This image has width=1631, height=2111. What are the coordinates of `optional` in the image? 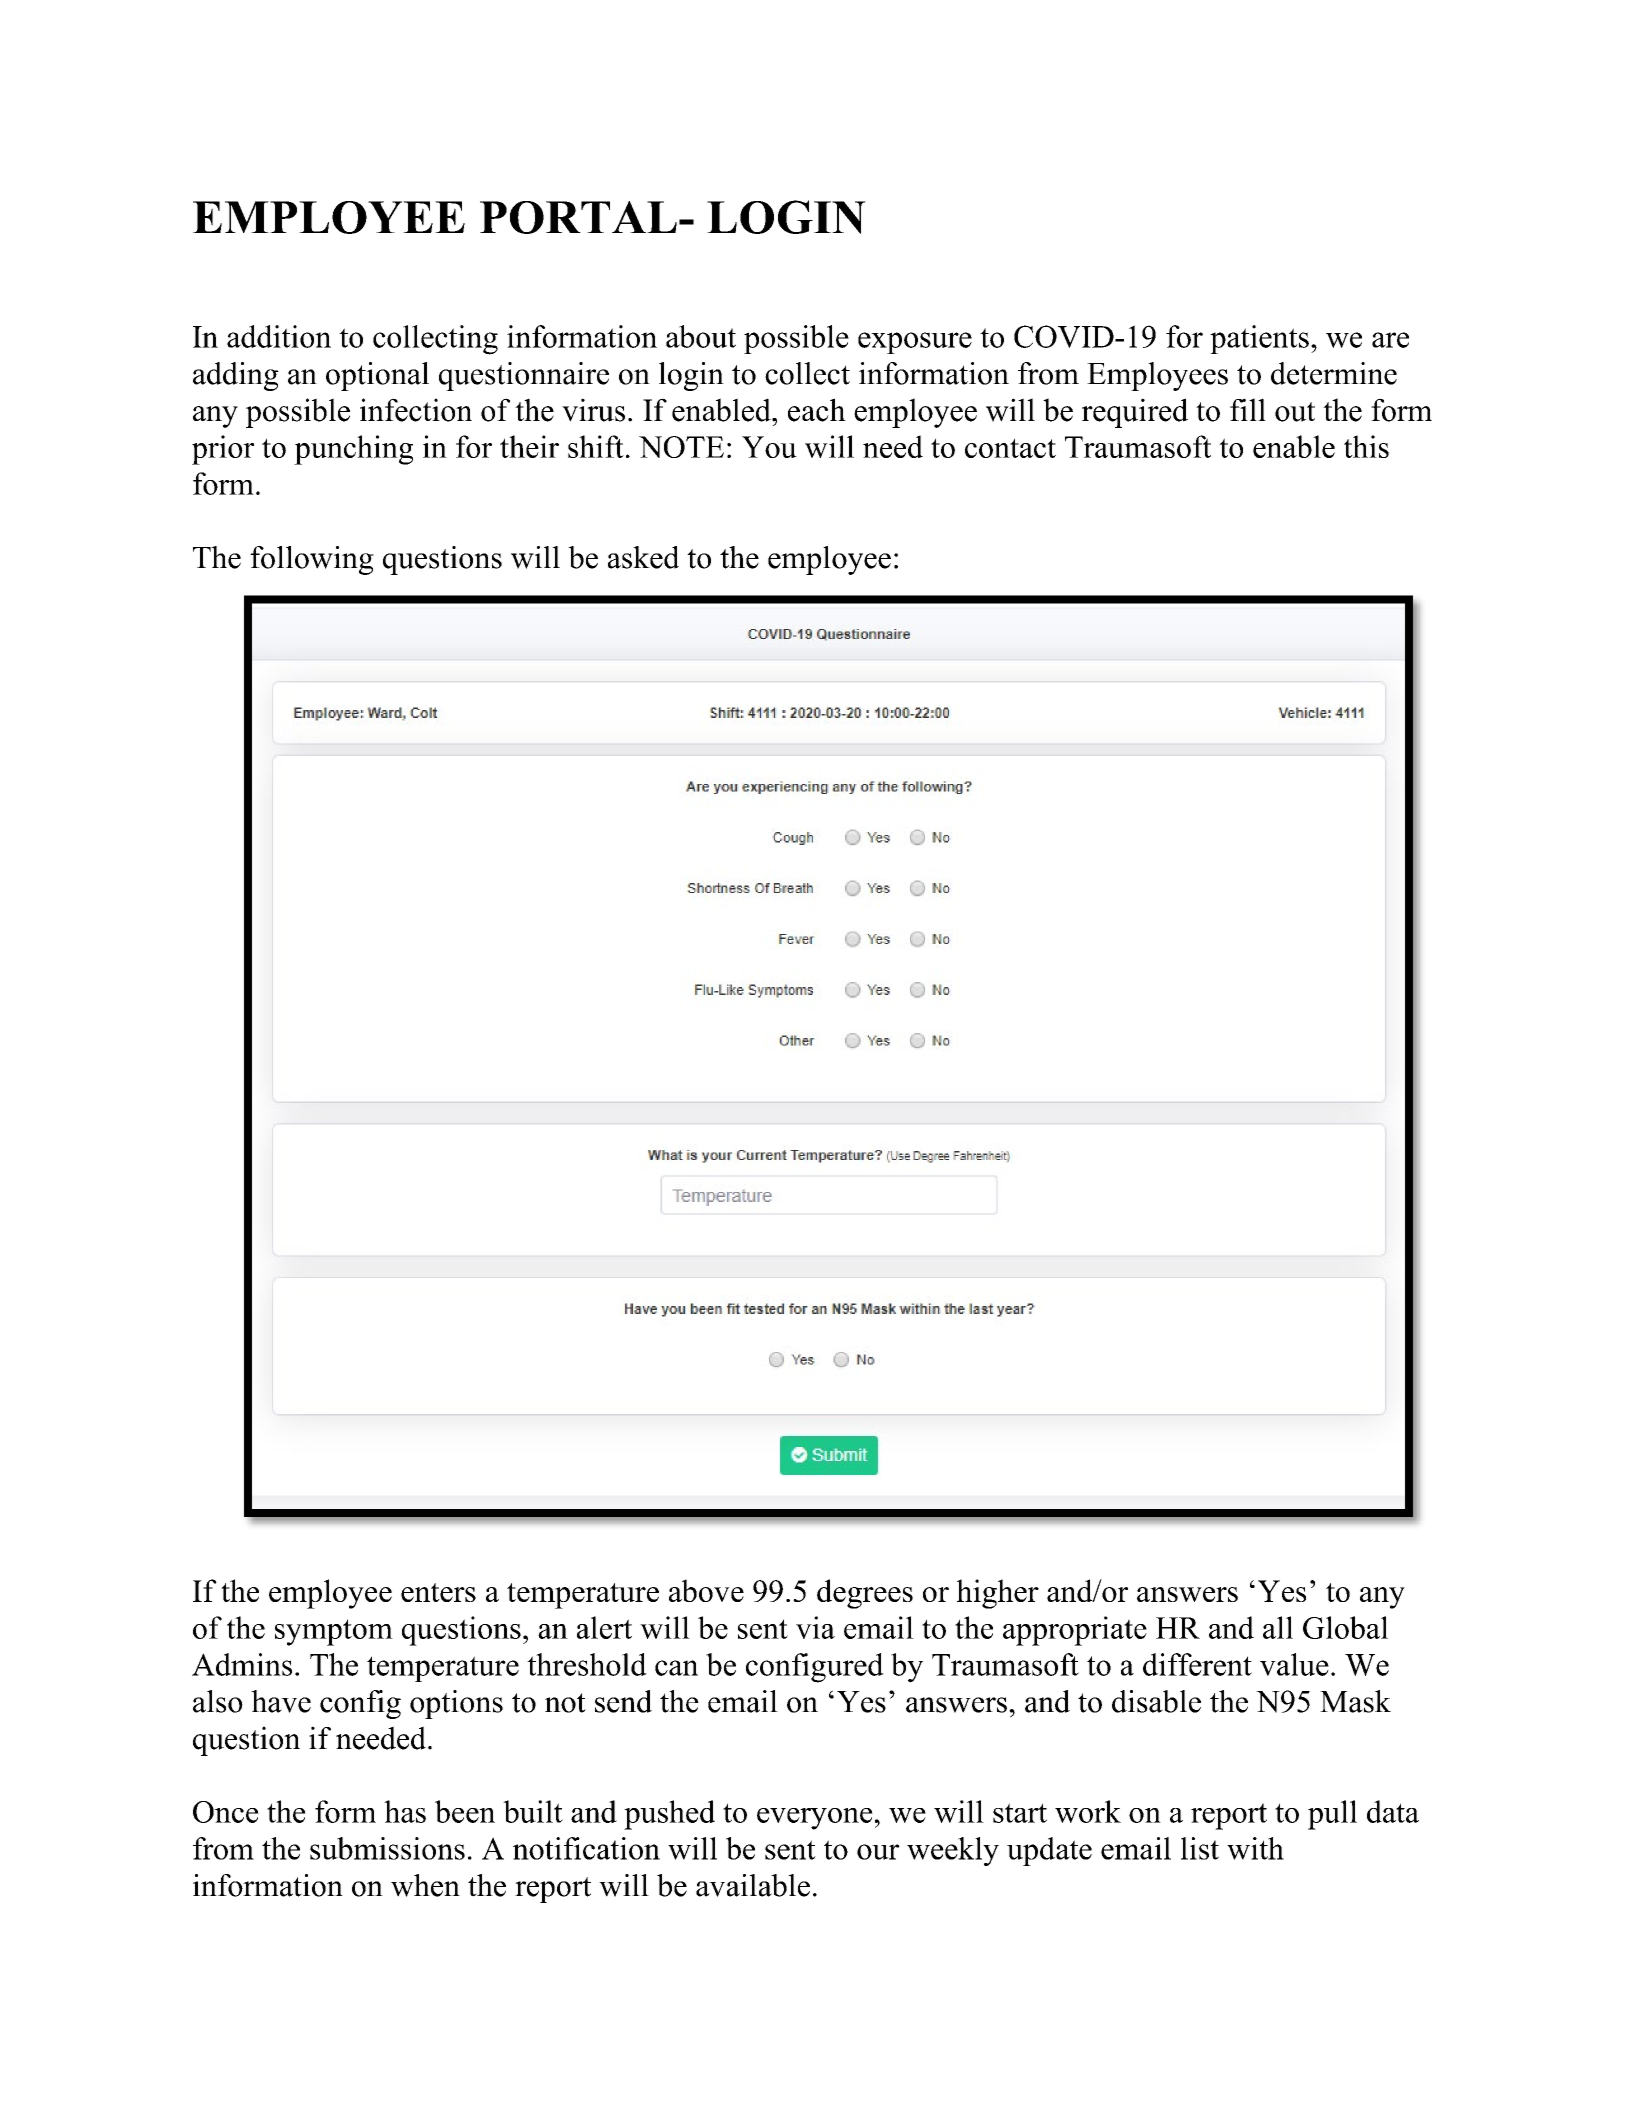 It's located at (377, 376).
